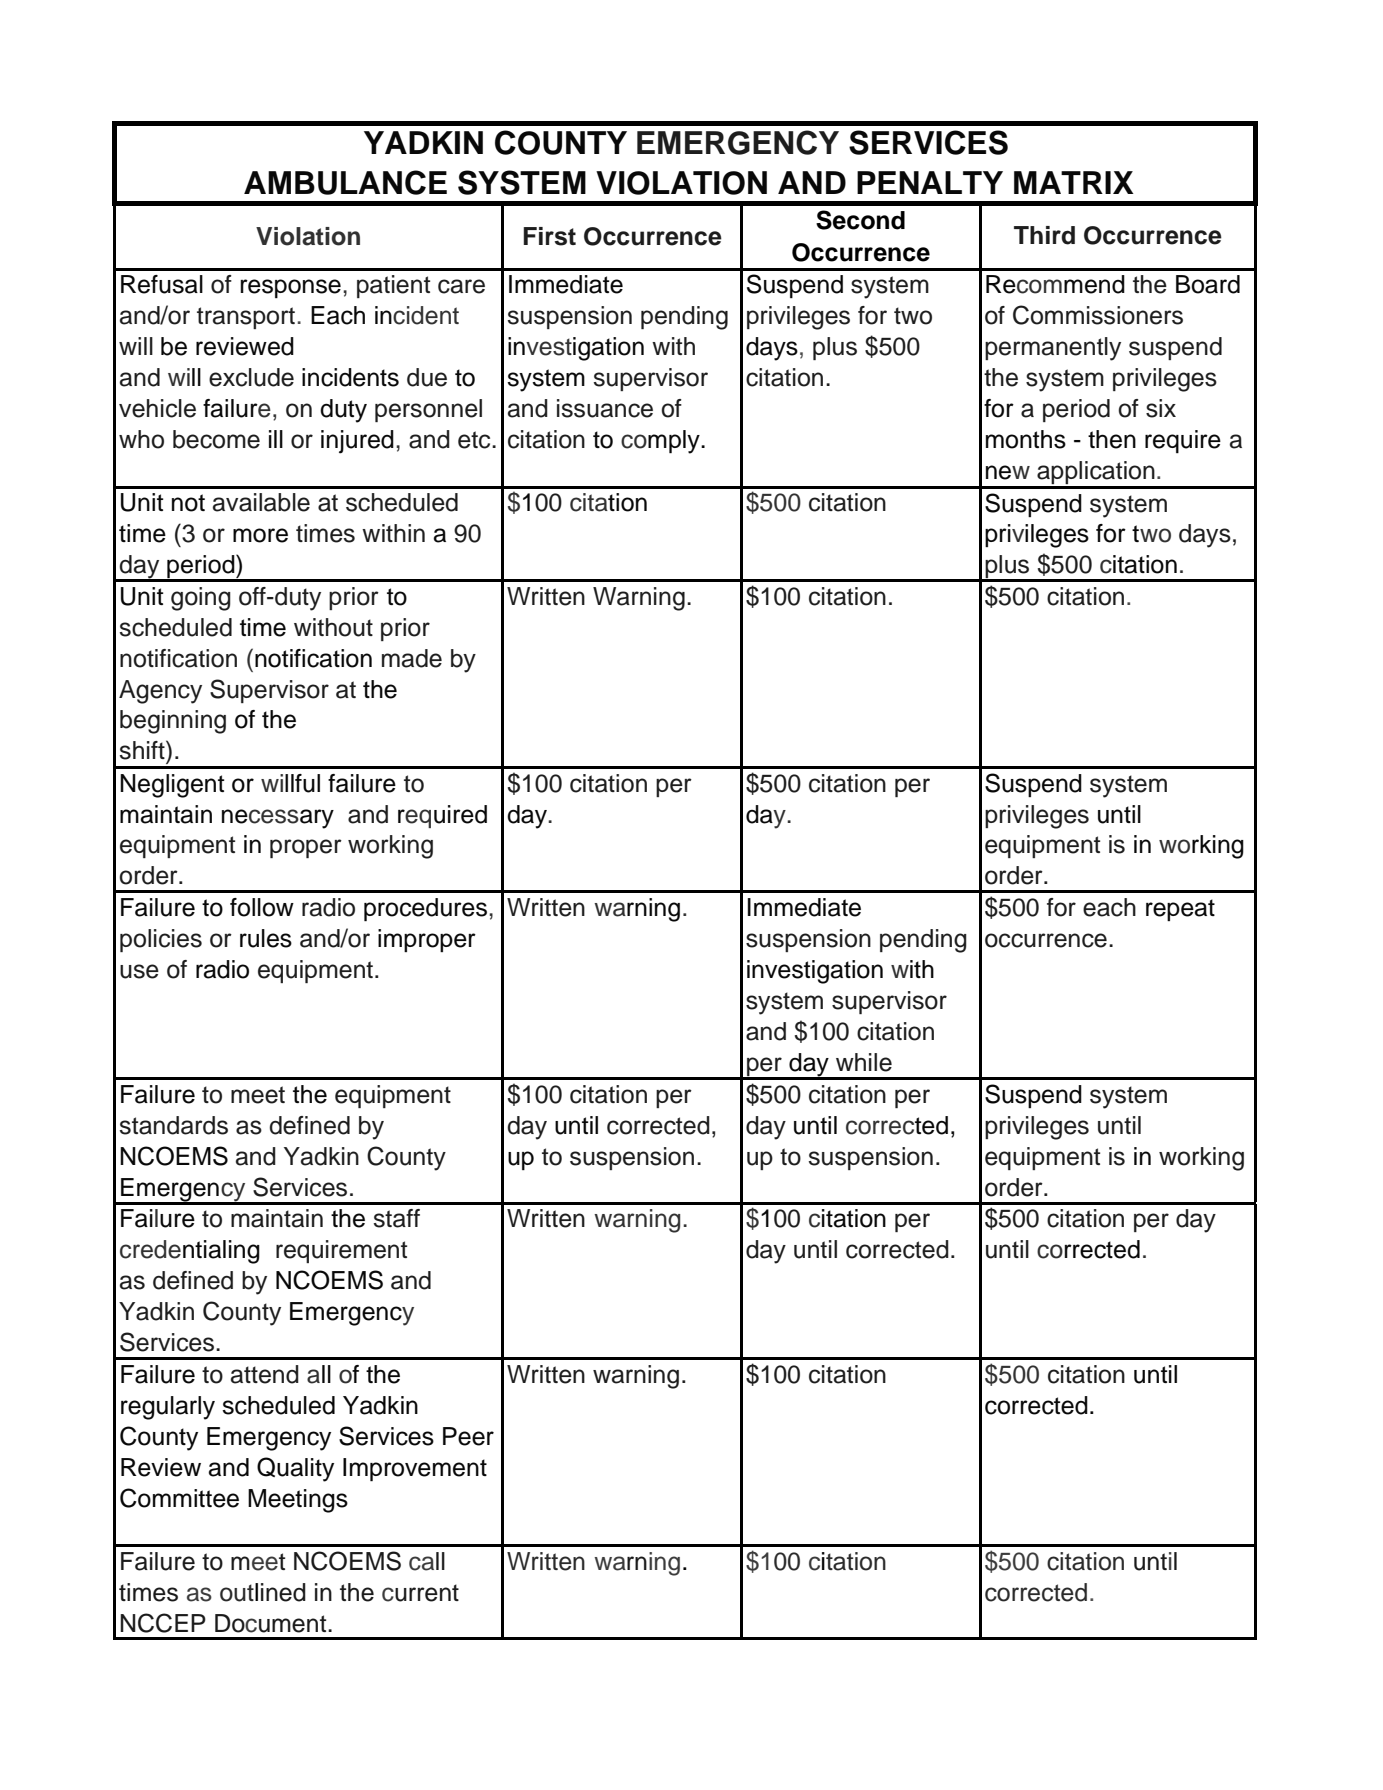  What do you see at coordinates (260, 535) in the document?
I see `more` at bounding box center [260, 535].
